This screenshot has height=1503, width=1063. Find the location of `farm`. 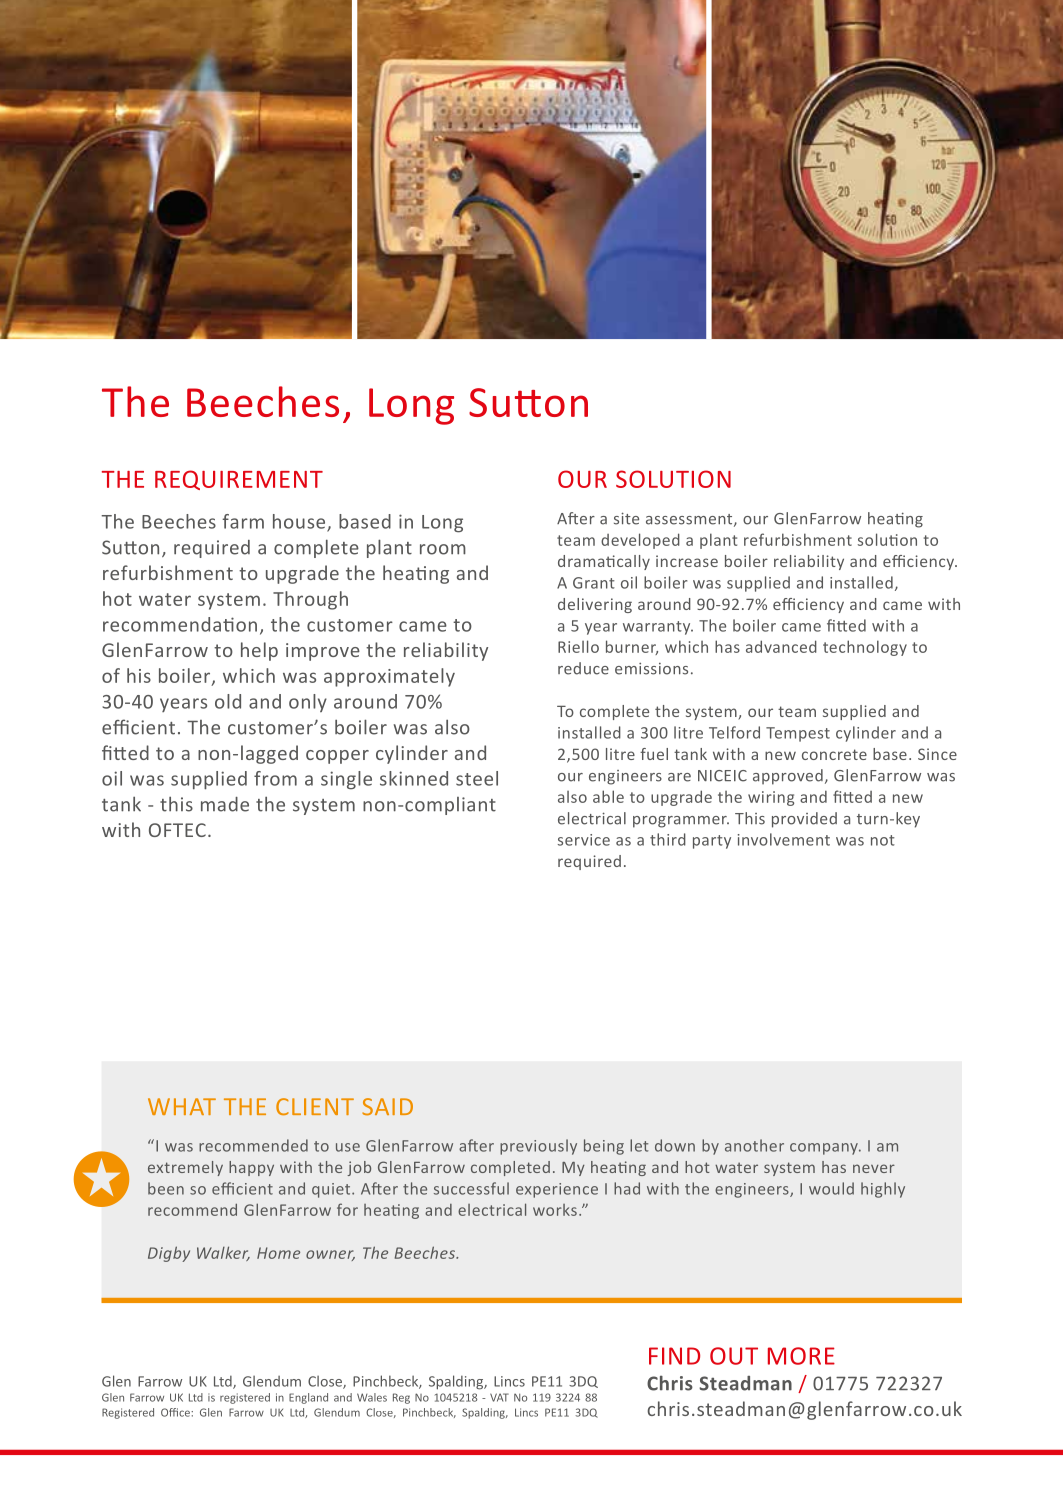

farm is located at coordinates (243, 521).
